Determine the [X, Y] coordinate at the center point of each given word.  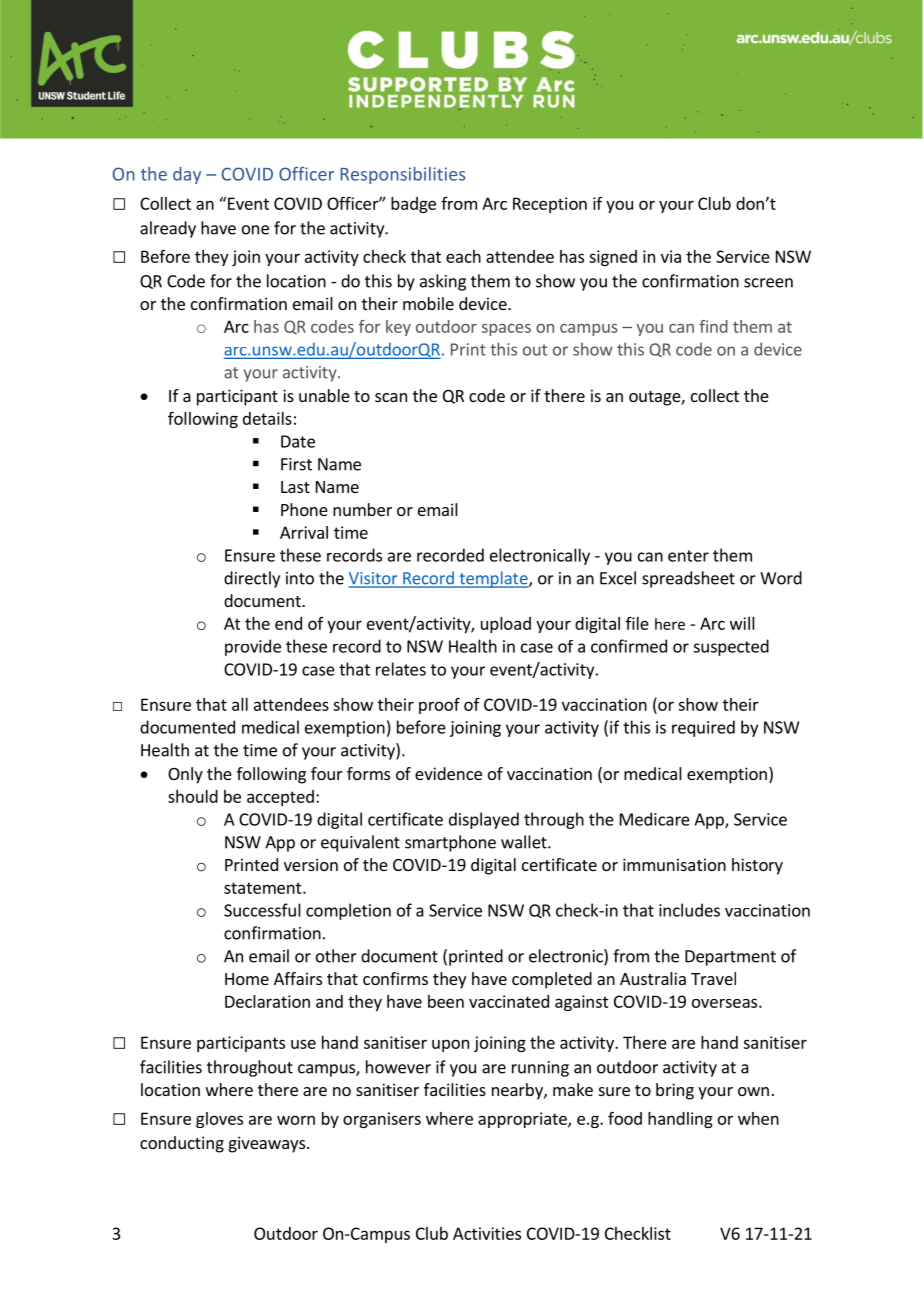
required [703, 728]
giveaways [268, 1144]
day [187, 175]
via [671, 256]
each [463, 256]
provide [253, 647]
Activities [487, 1233]
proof [439, 705]
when [758, 1118]
